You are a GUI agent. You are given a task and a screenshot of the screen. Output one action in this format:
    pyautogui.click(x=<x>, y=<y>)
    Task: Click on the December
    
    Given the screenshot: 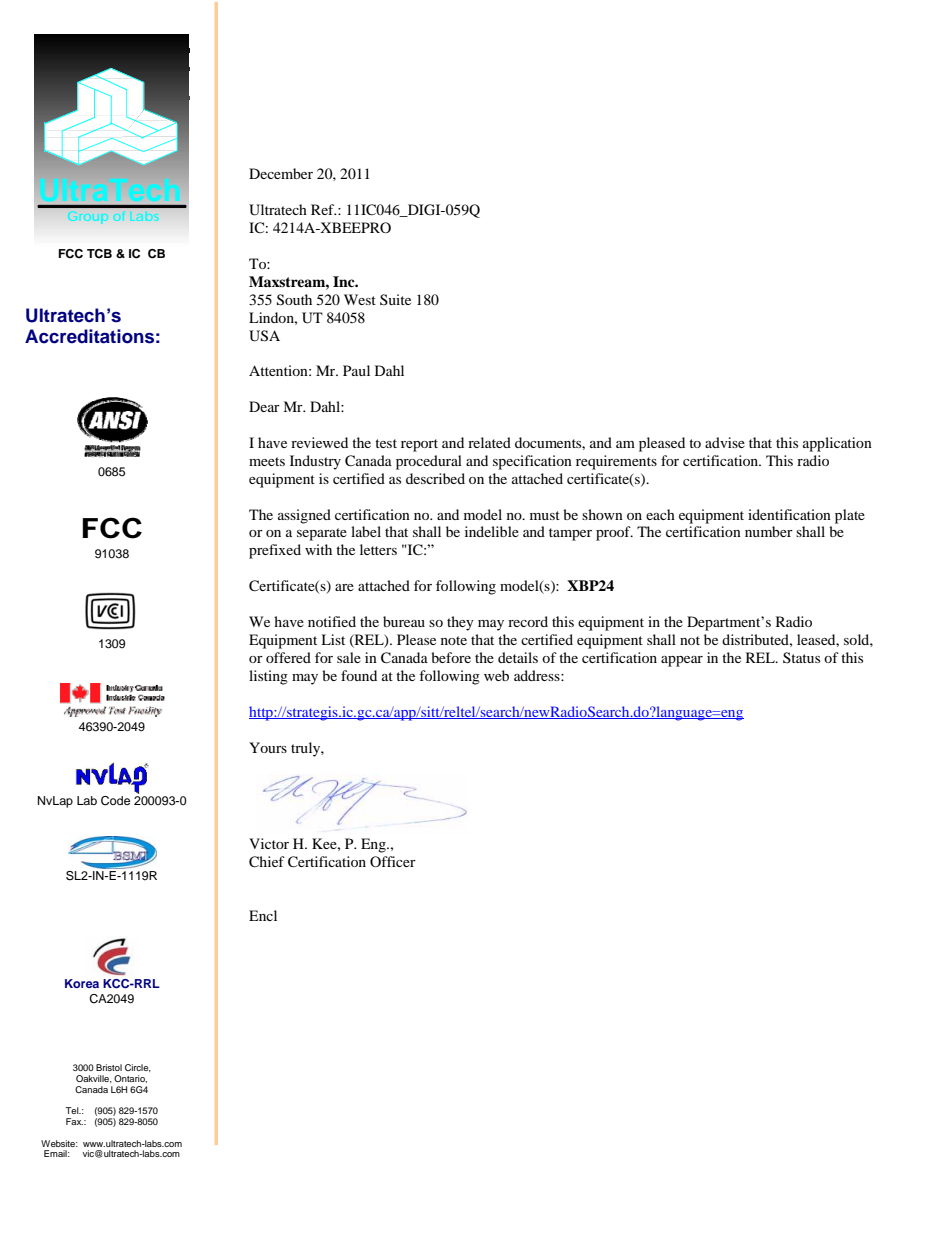 What is the action you would take?
    pyautogui.click(x=281, y=173)
